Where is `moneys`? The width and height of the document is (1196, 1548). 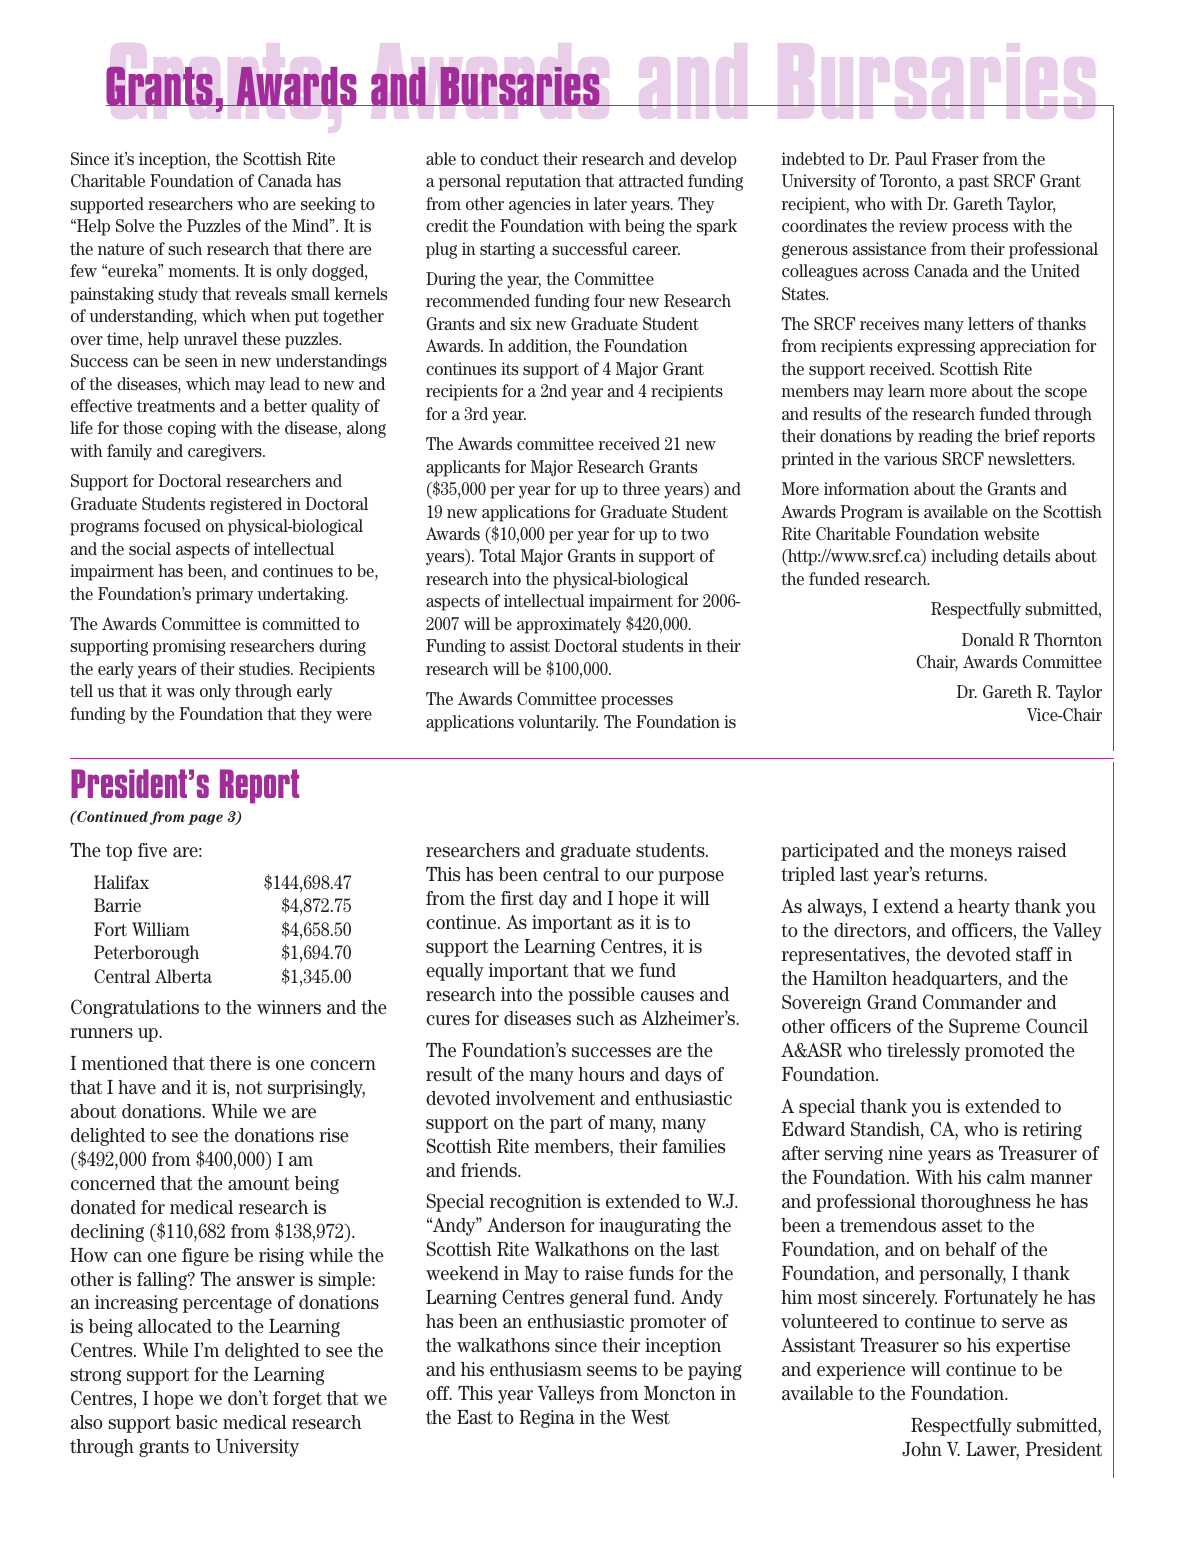
moneys is located at coordinates (981, 854).
